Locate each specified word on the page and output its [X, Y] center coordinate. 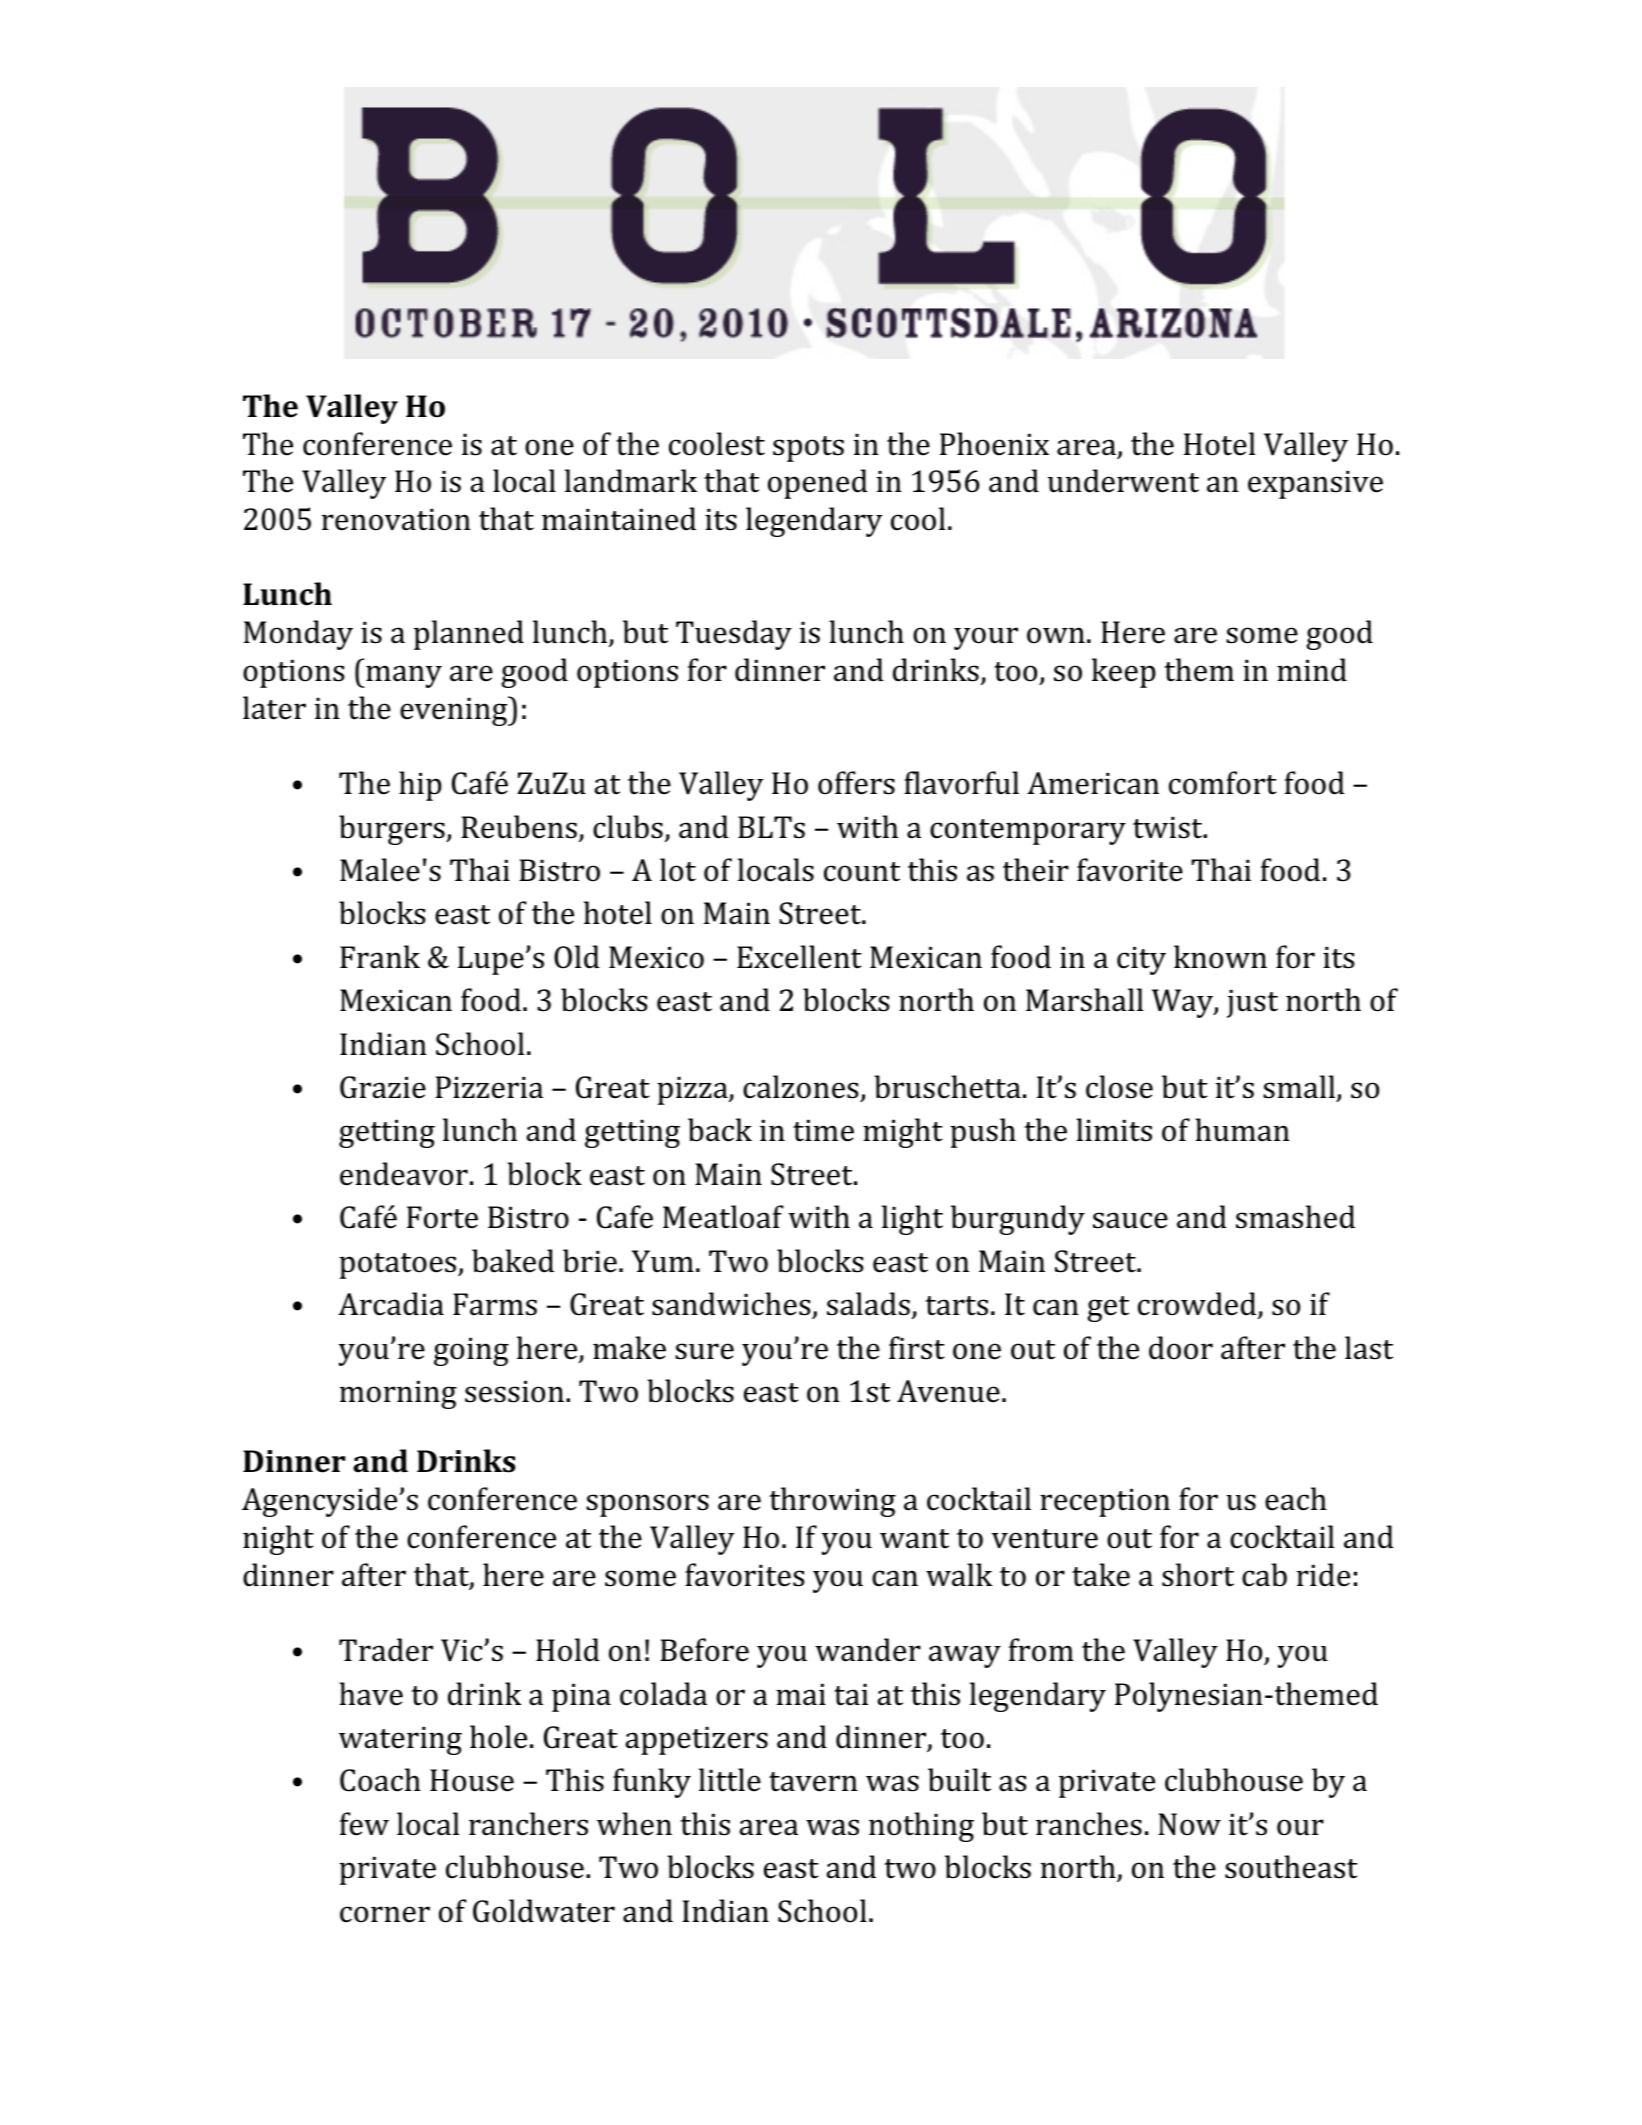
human [1242, 1130]
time [823, 1131]
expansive [1315, 485]
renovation [396, 520]
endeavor [404, 1174]
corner [385, 1914]
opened [818, 484]
